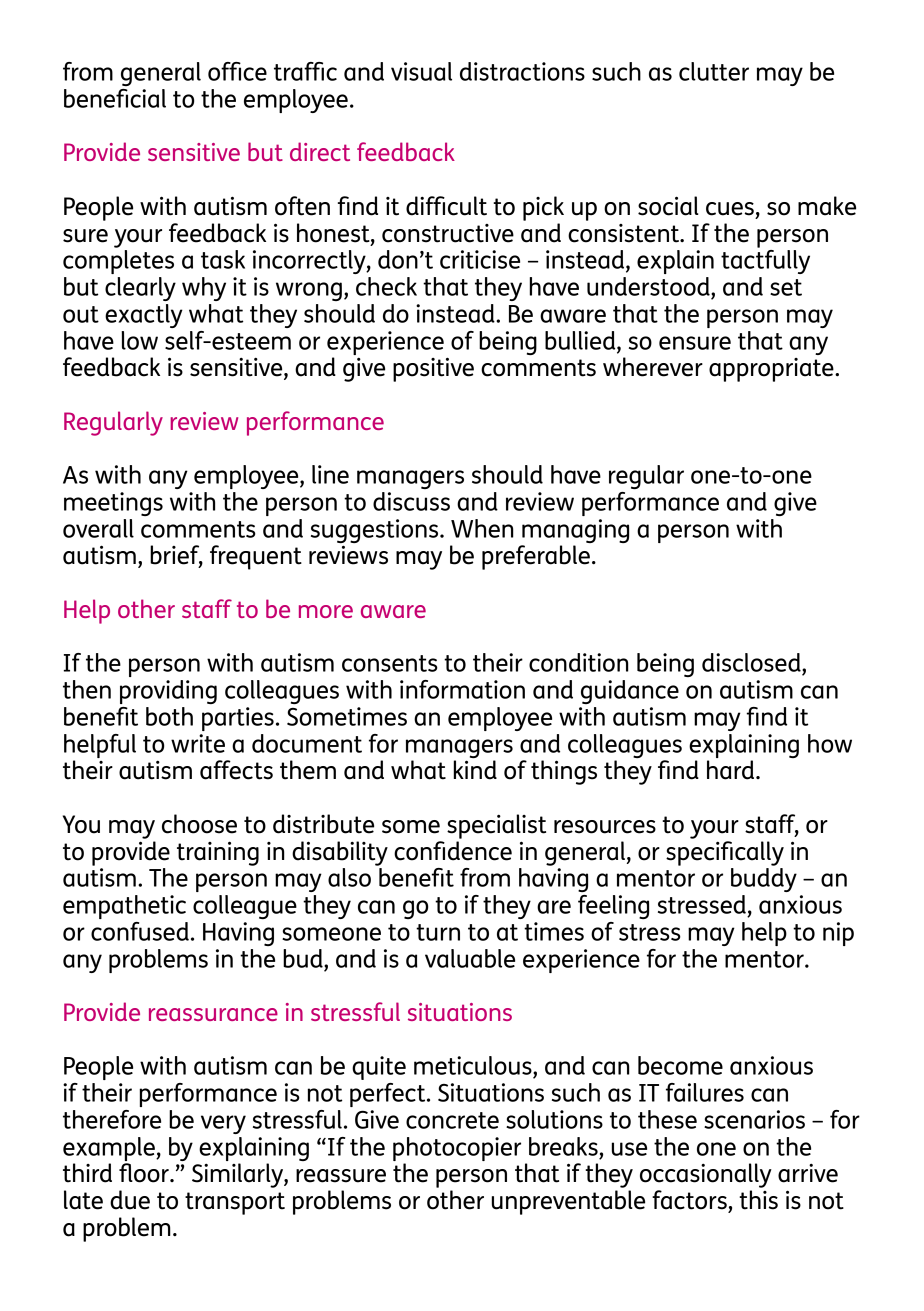 The image size is (924, 1311). Describe the element at coordinates (115, 98) in the screenshot. I see `beneficial` at that location.
